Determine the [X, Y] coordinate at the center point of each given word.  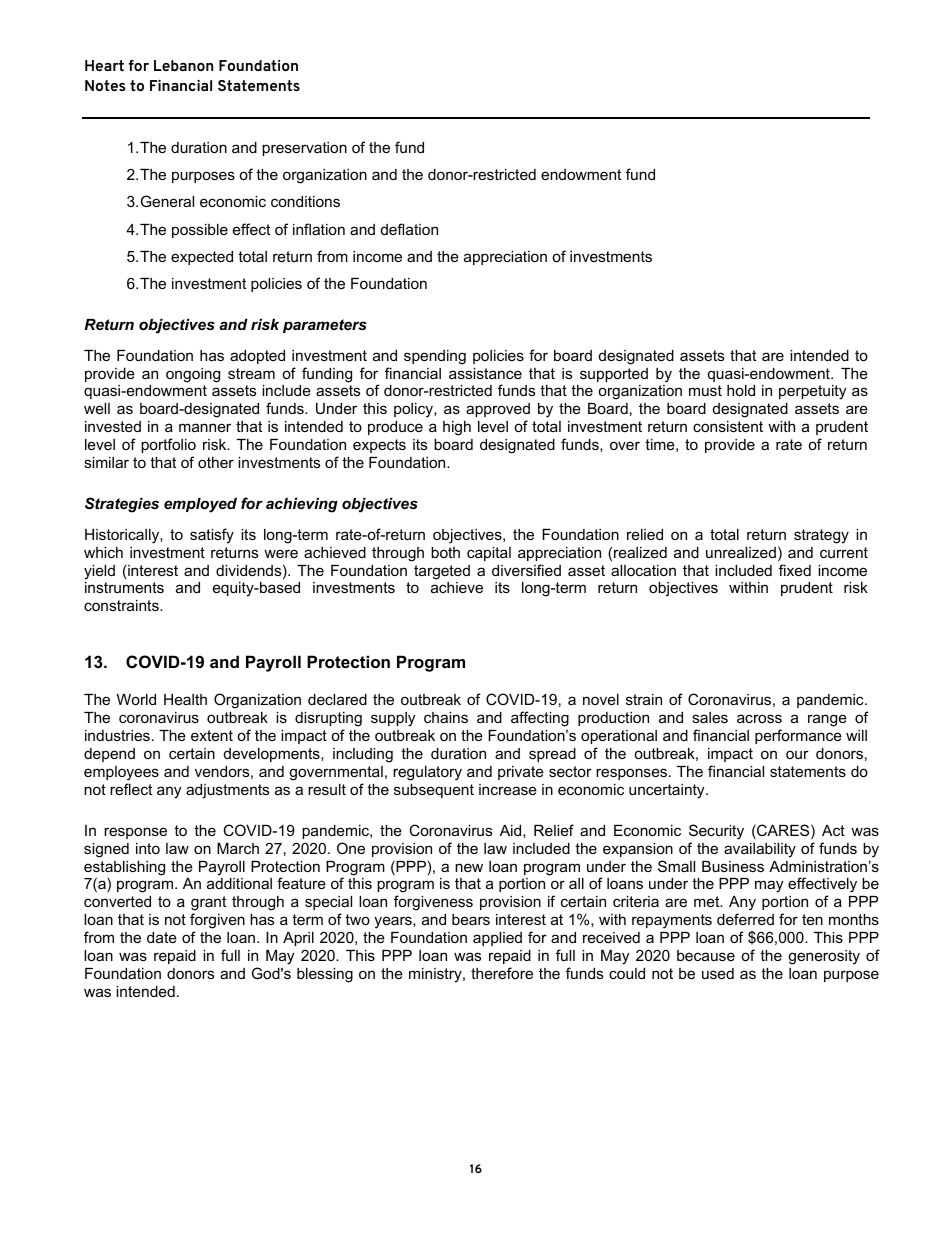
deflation [409, 229]
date [162, 937]
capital [489, 554]
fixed [795, 570]
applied [497, 939]
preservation [304, 149]
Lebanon [183, 65]
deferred [745, 919]
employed [200, 505]
